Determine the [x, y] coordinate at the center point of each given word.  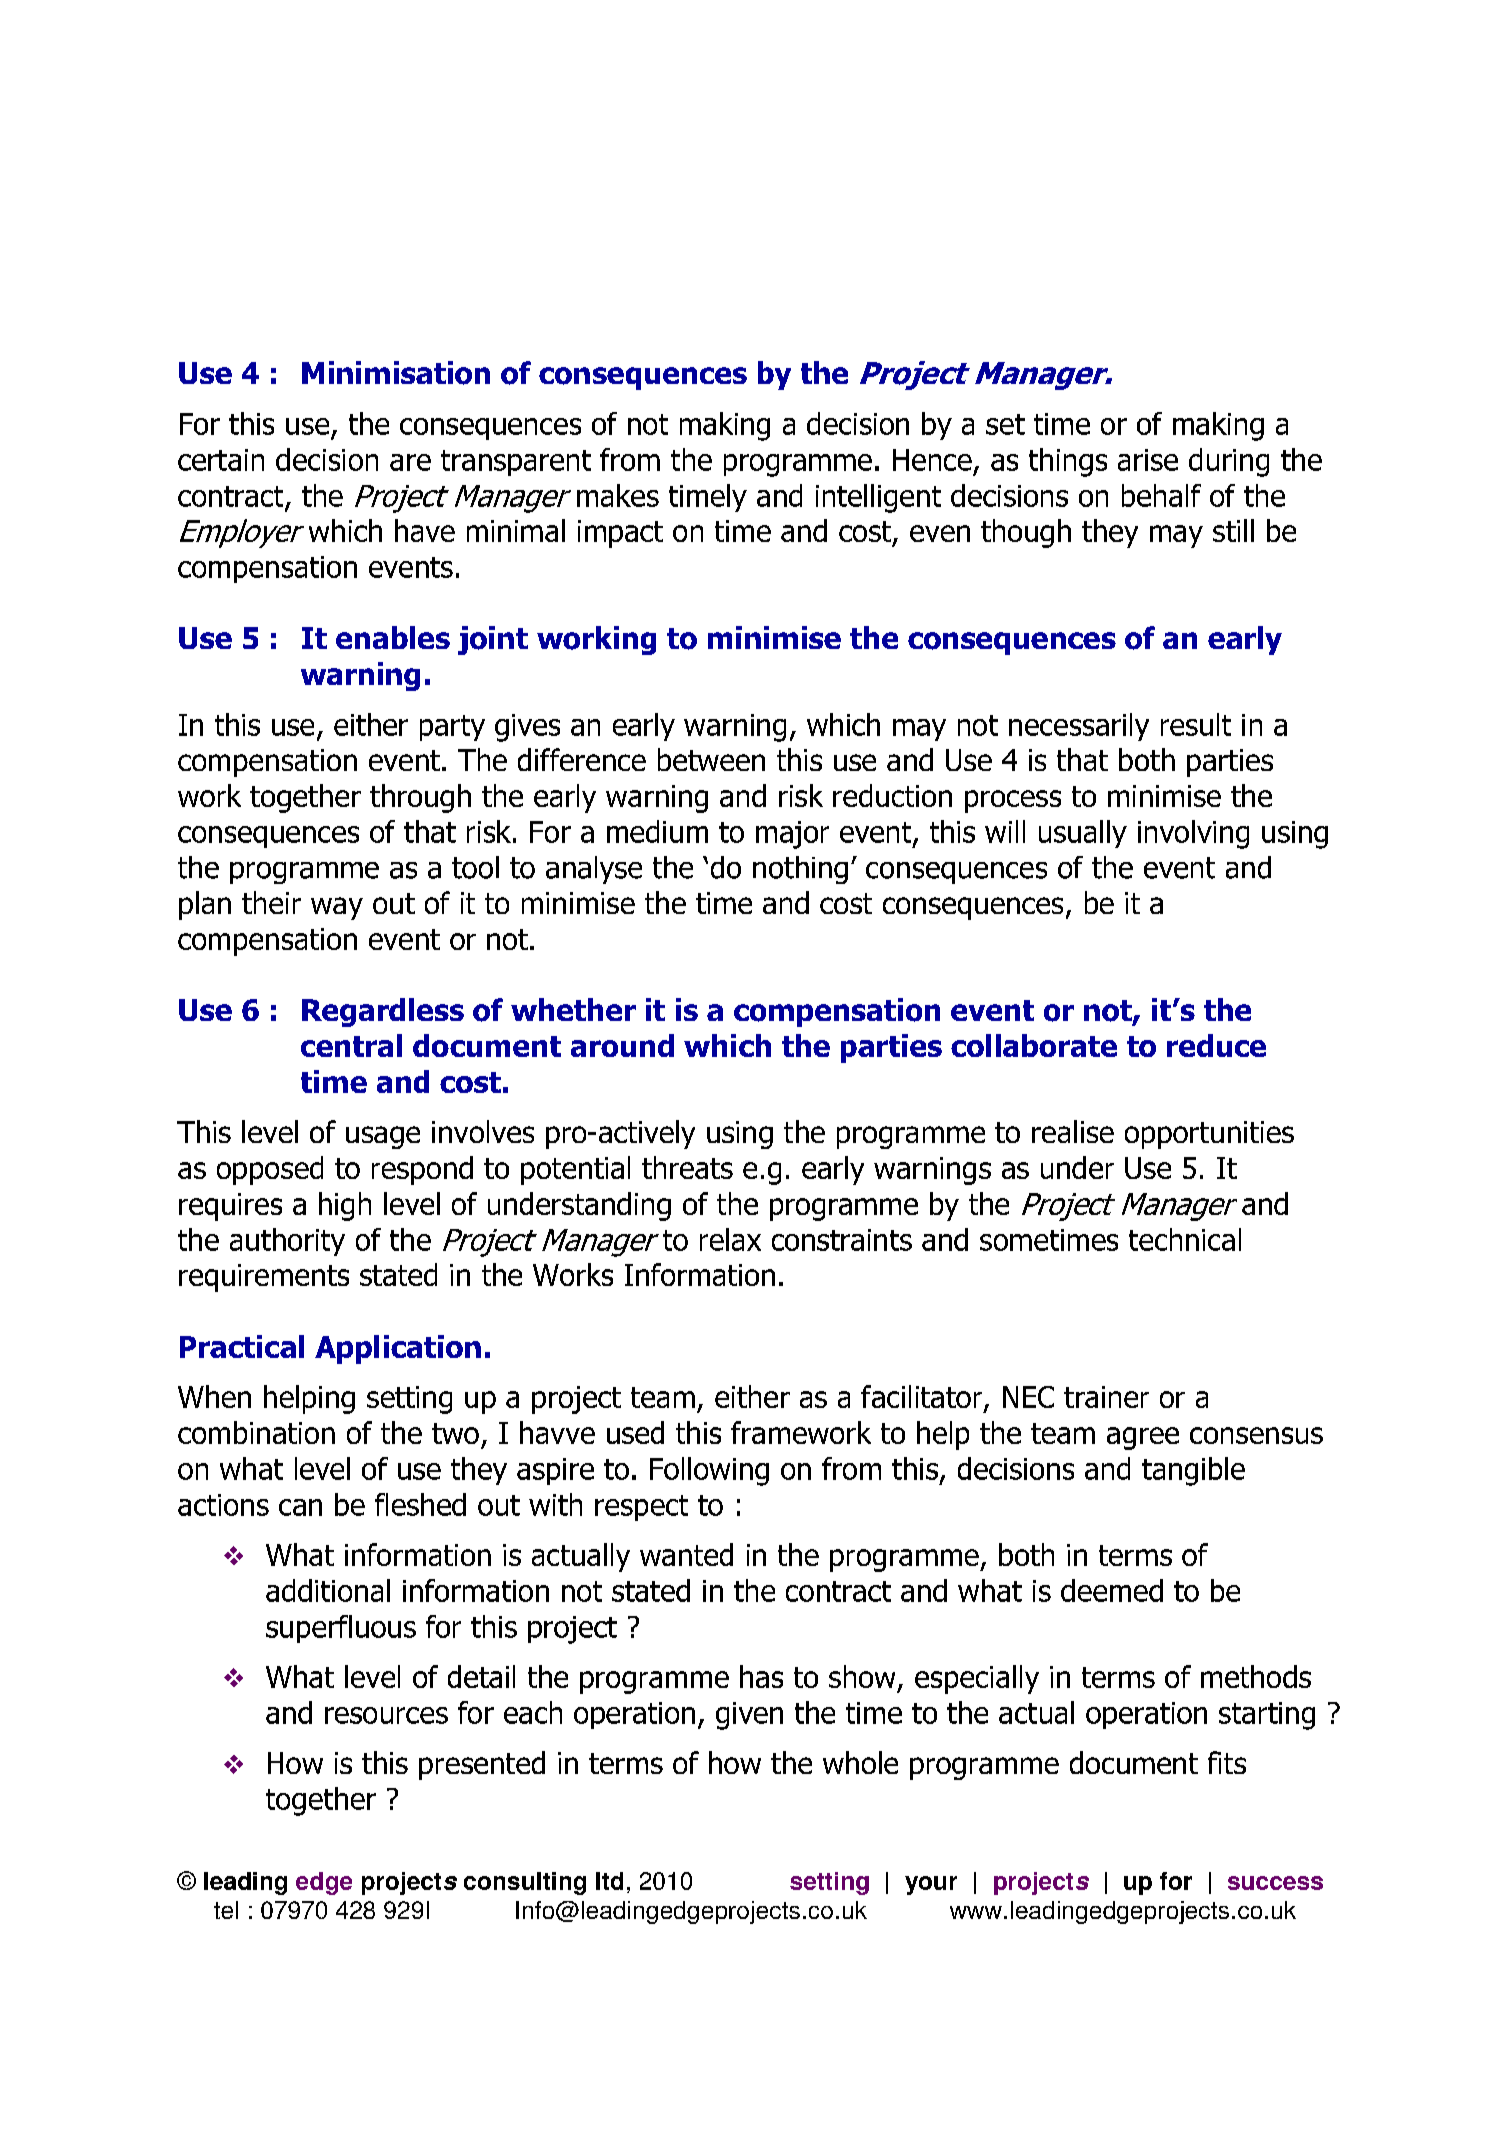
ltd [609, 1881]
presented [482, 1765]
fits [1227, 1762]
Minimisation [396, 373]
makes [618, 495]
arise [1148, 460]
